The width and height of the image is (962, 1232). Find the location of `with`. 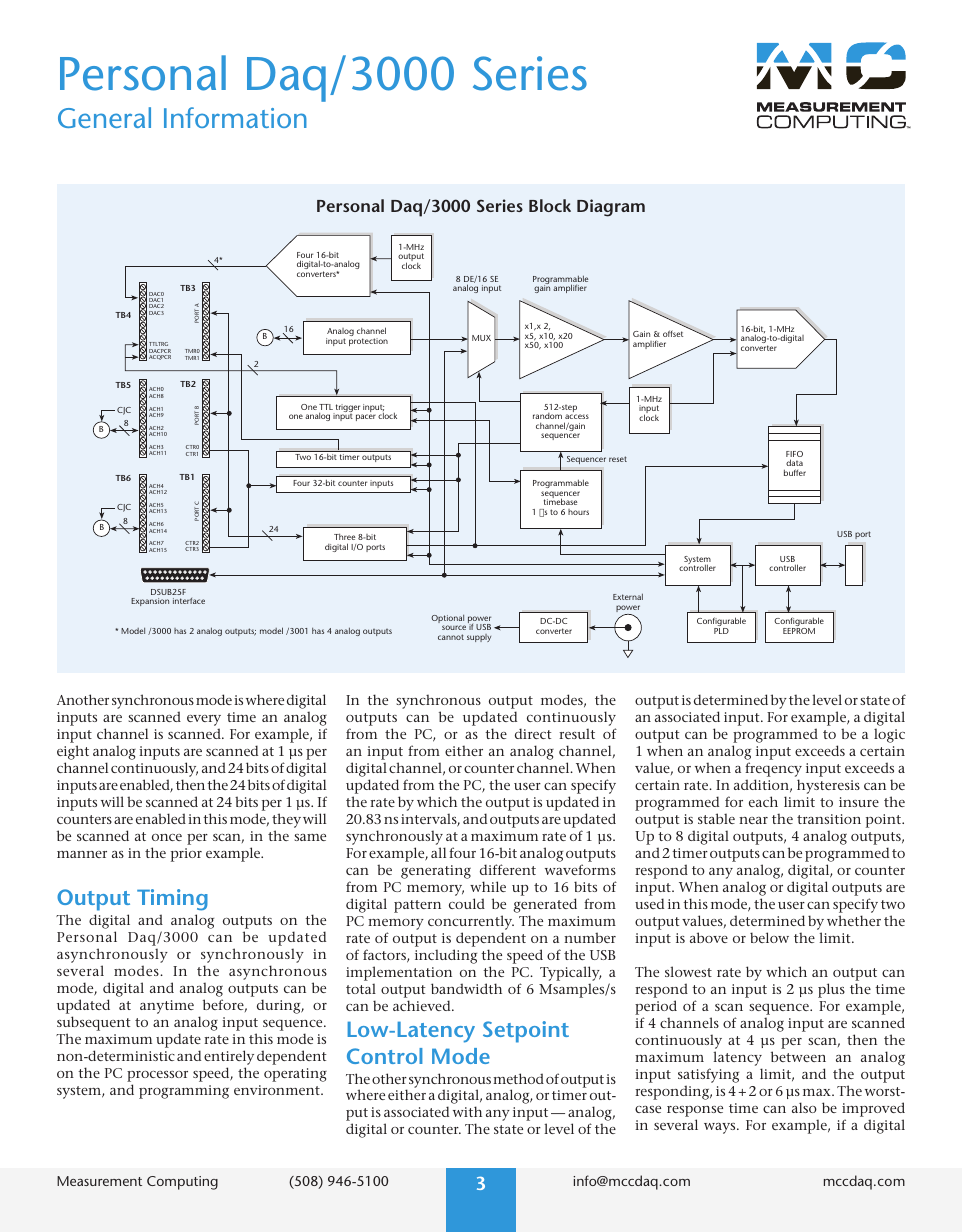

with is located at coordinates (467, 1111).
